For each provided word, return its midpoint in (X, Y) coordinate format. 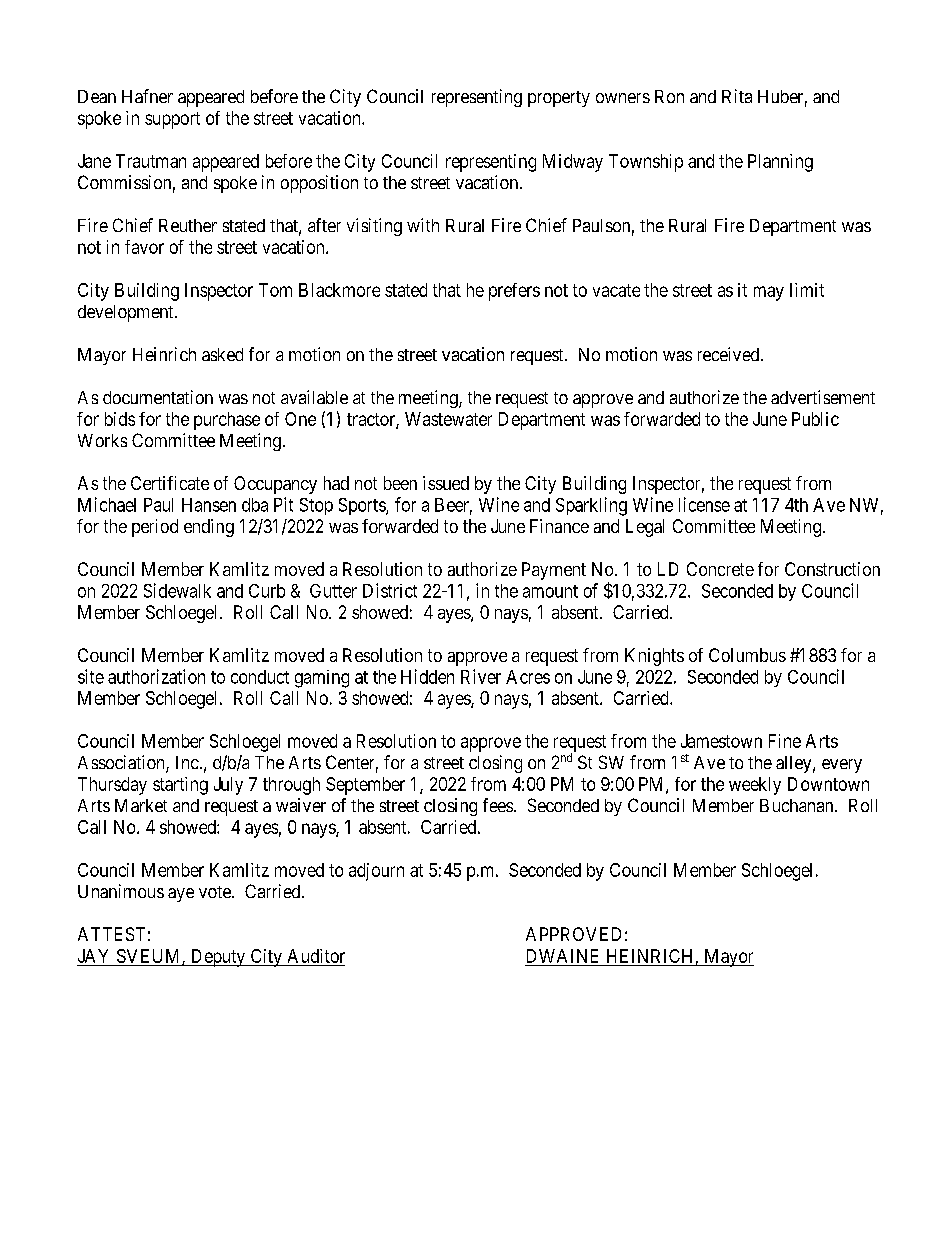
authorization (156, 676)
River (481, 676)
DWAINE (562, 956)
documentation (158, 397)
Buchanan (798, 805)
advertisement (823, 397)
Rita (737, 96)
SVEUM (150, 957)
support (172, 120)
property (559, 99)
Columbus (747, 655)
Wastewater (448, 419)
